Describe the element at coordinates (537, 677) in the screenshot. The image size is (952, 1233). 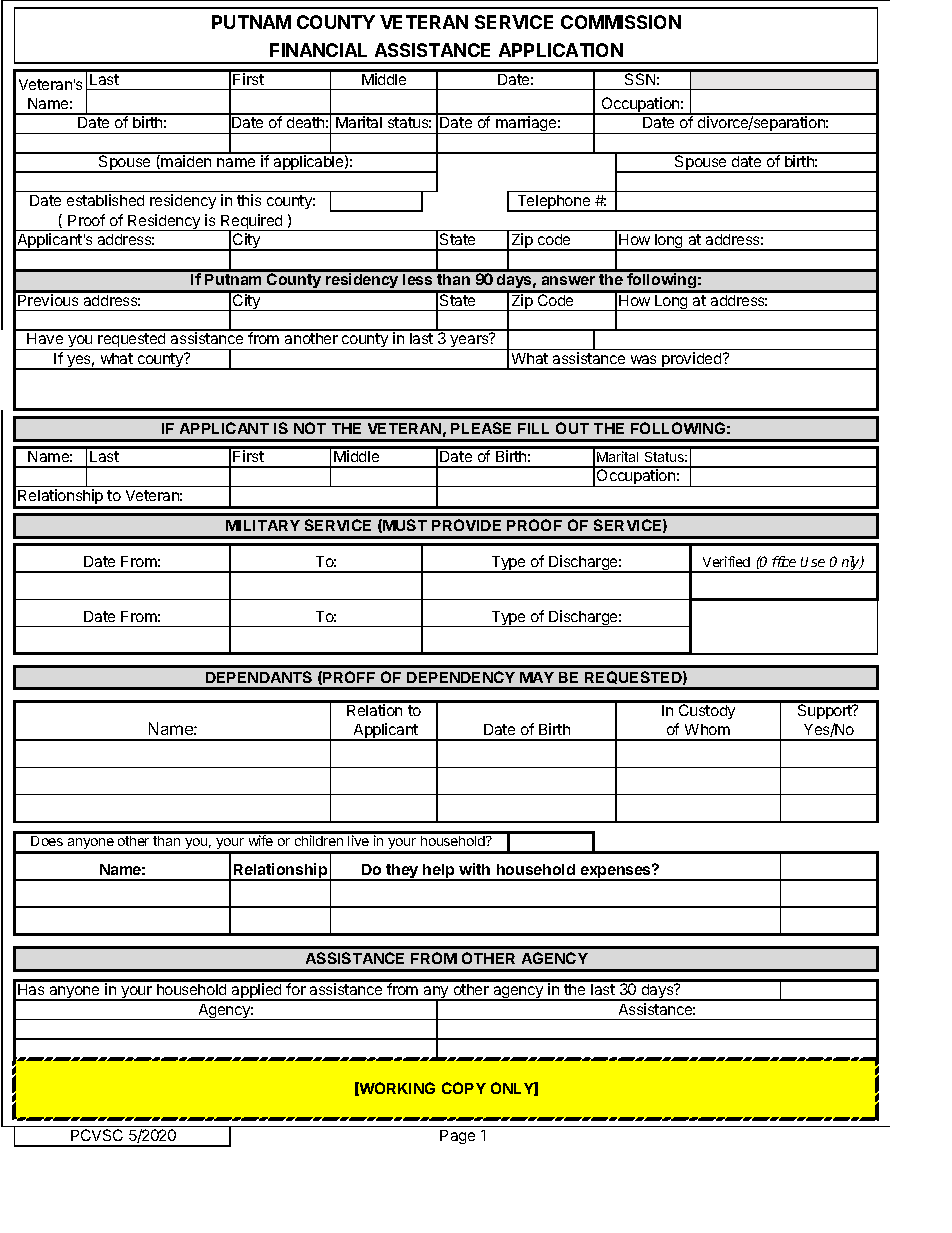
I see `MAY` at that location.
